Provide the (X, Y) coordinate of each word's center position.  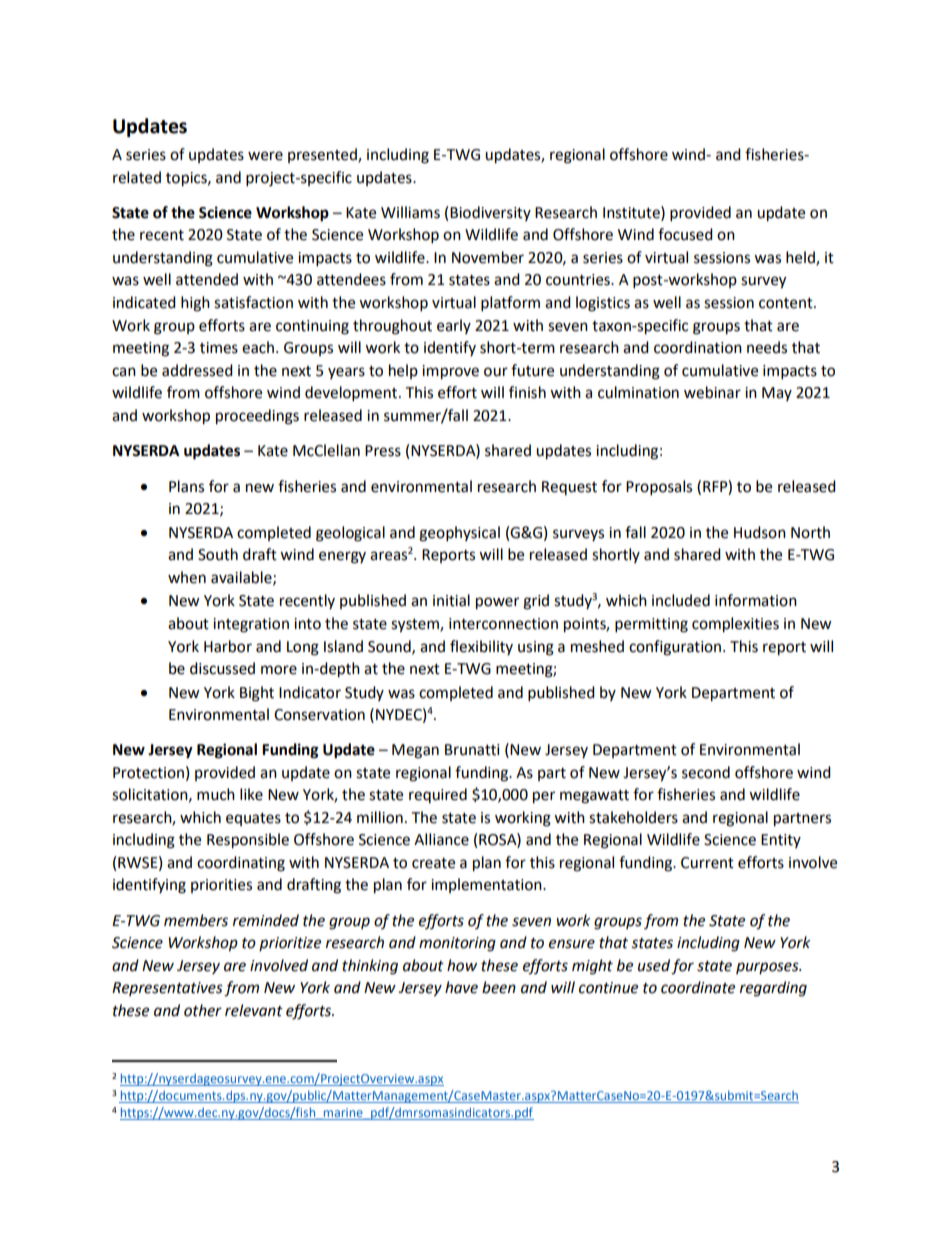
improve (450, 372)
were (265, 156)
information (756, 600)
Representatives (167, 989)
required (438, 795)
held (801, 258)
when (187, 577)
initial (451, 600)
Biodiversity (490, 213)
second (706, 772)
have (461, 987)
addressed (197, 370)
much (216, 794)
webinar (712, 392)
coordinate (698, 987)
